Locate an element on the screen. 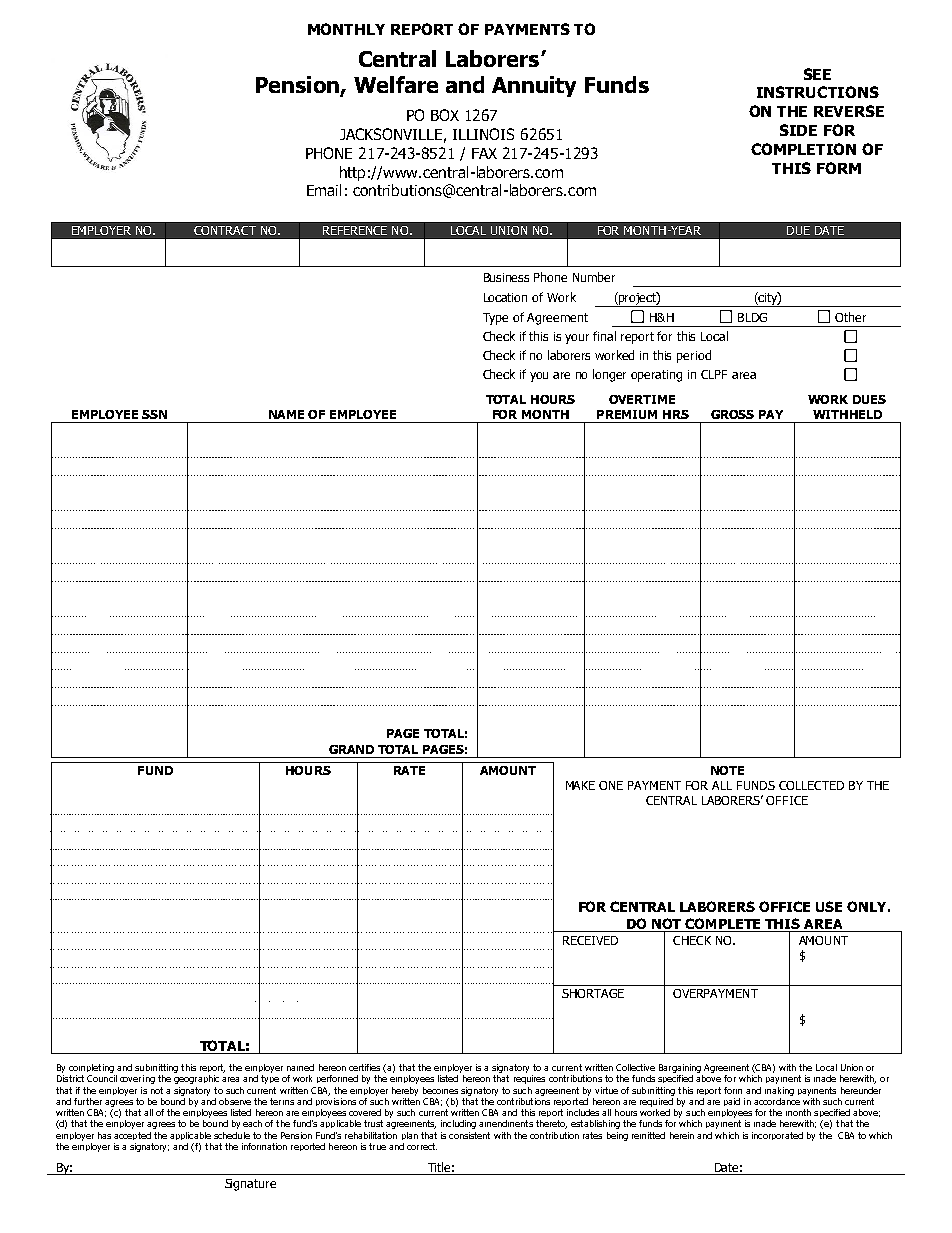  NOTE is located at coordinates (727, 770).
